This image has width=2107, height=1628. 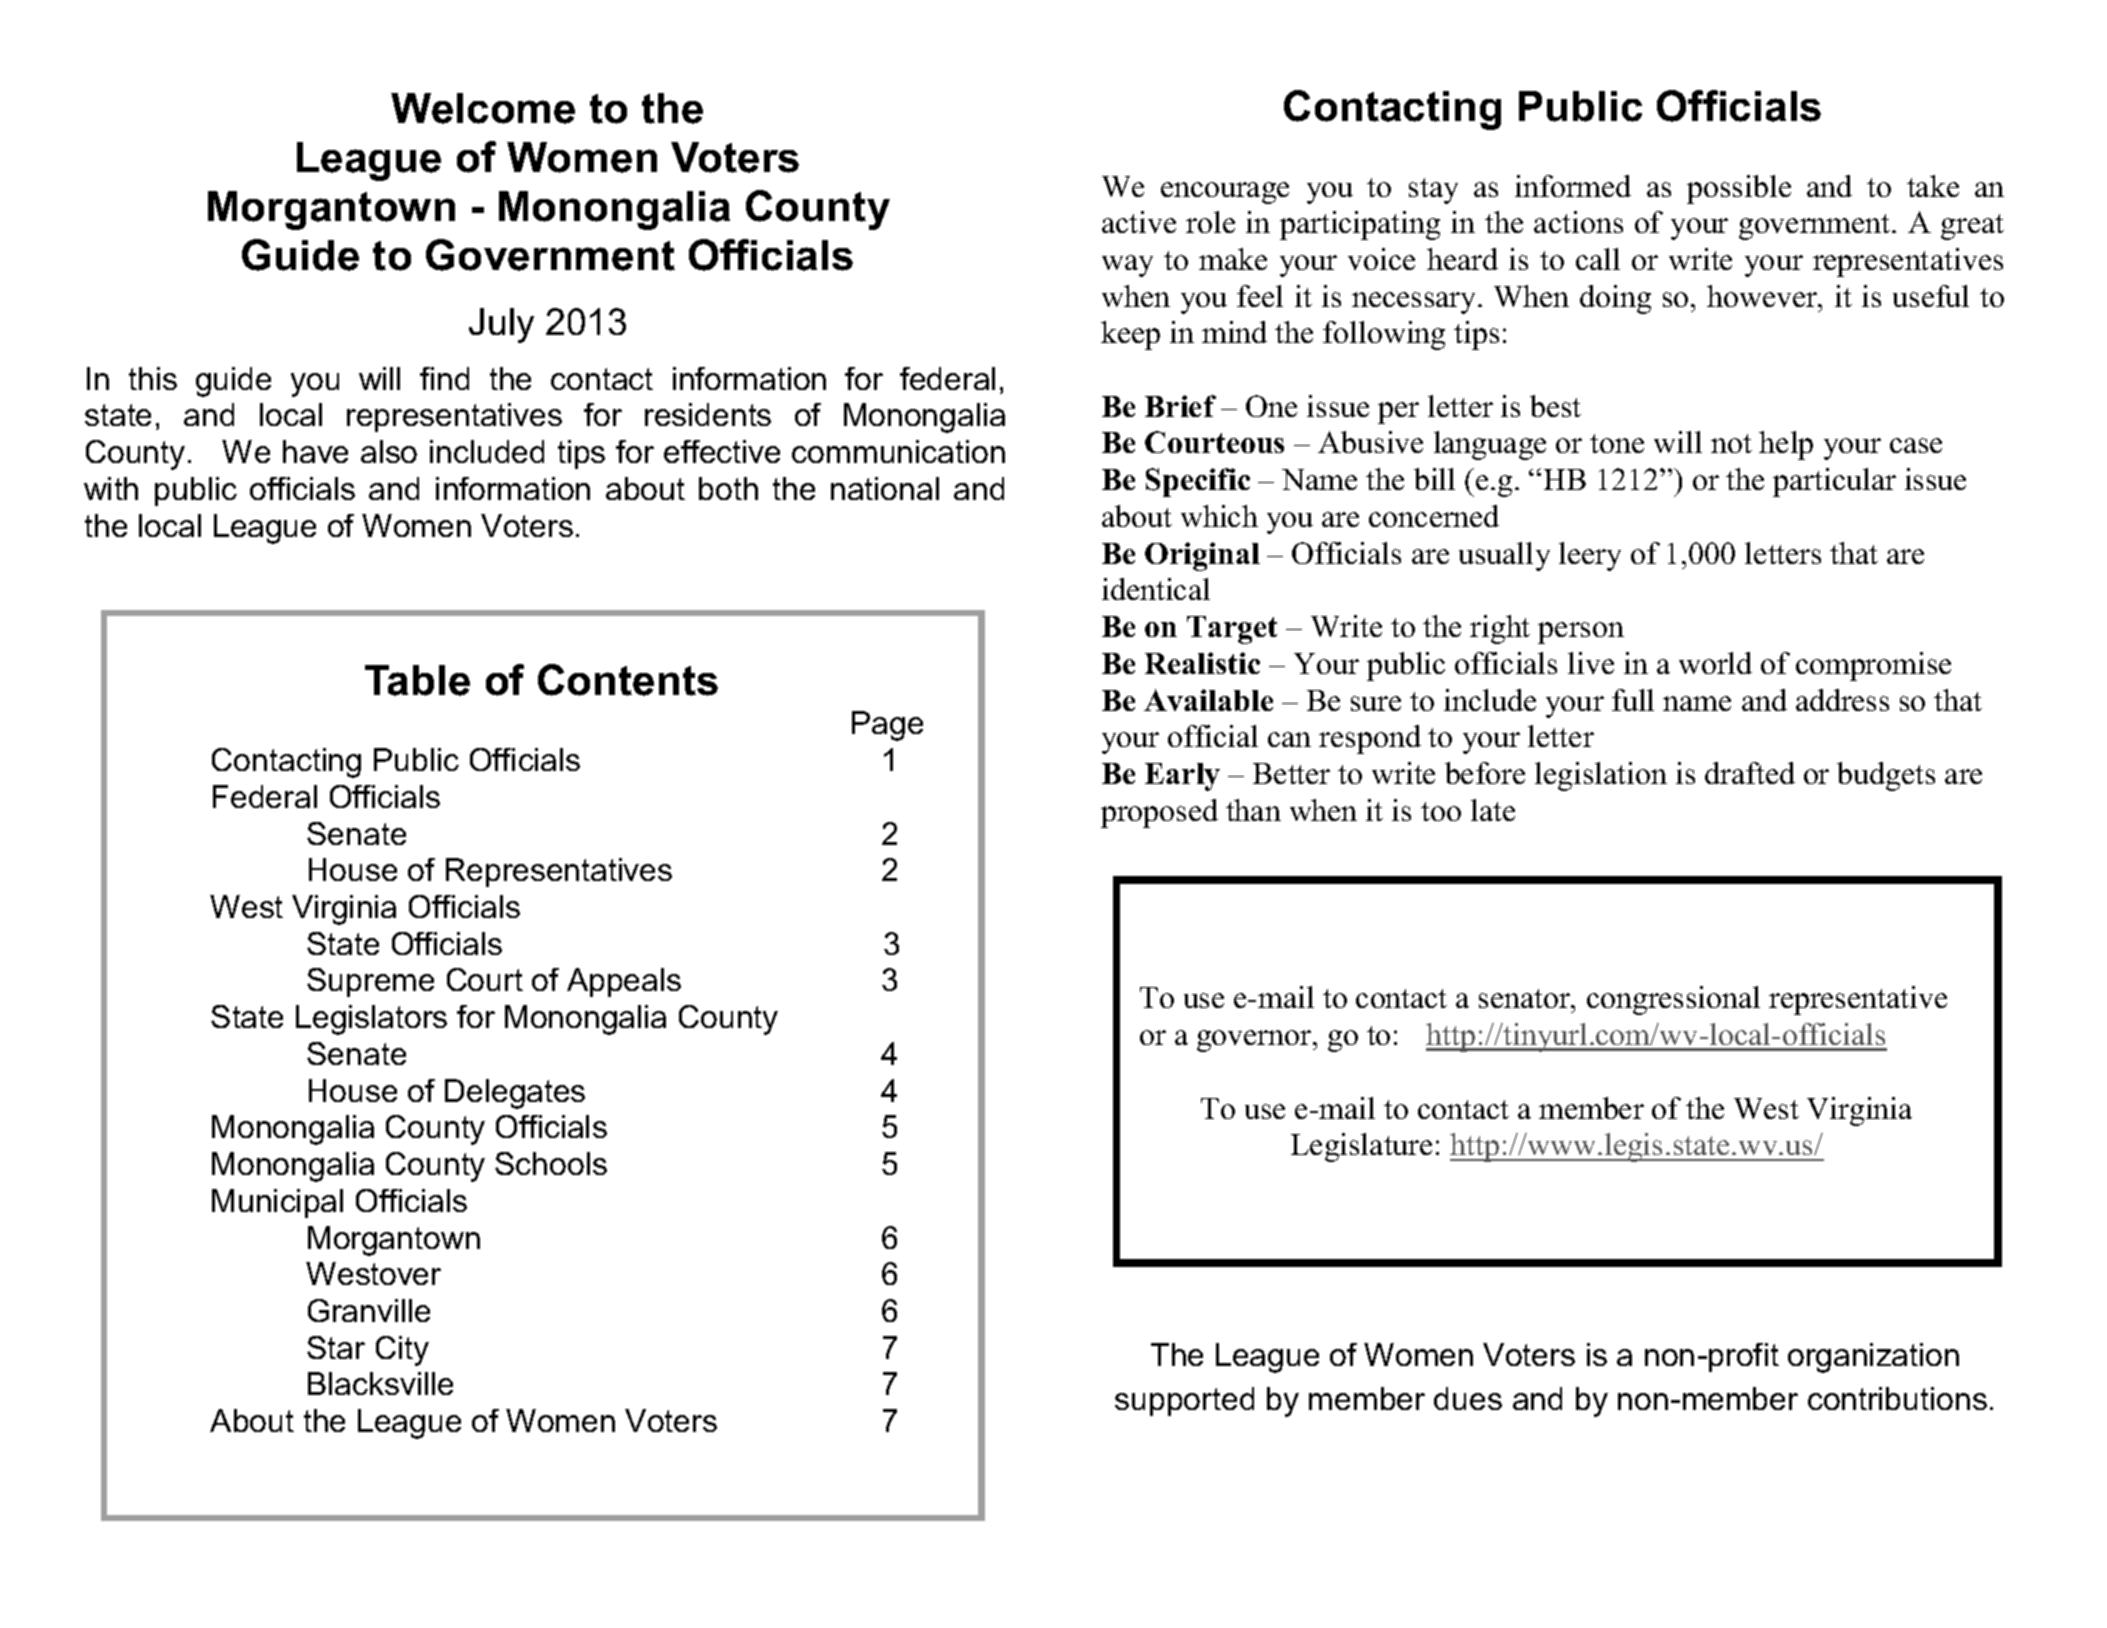 I want to click on Welcome, so click(x=483, y=108).
